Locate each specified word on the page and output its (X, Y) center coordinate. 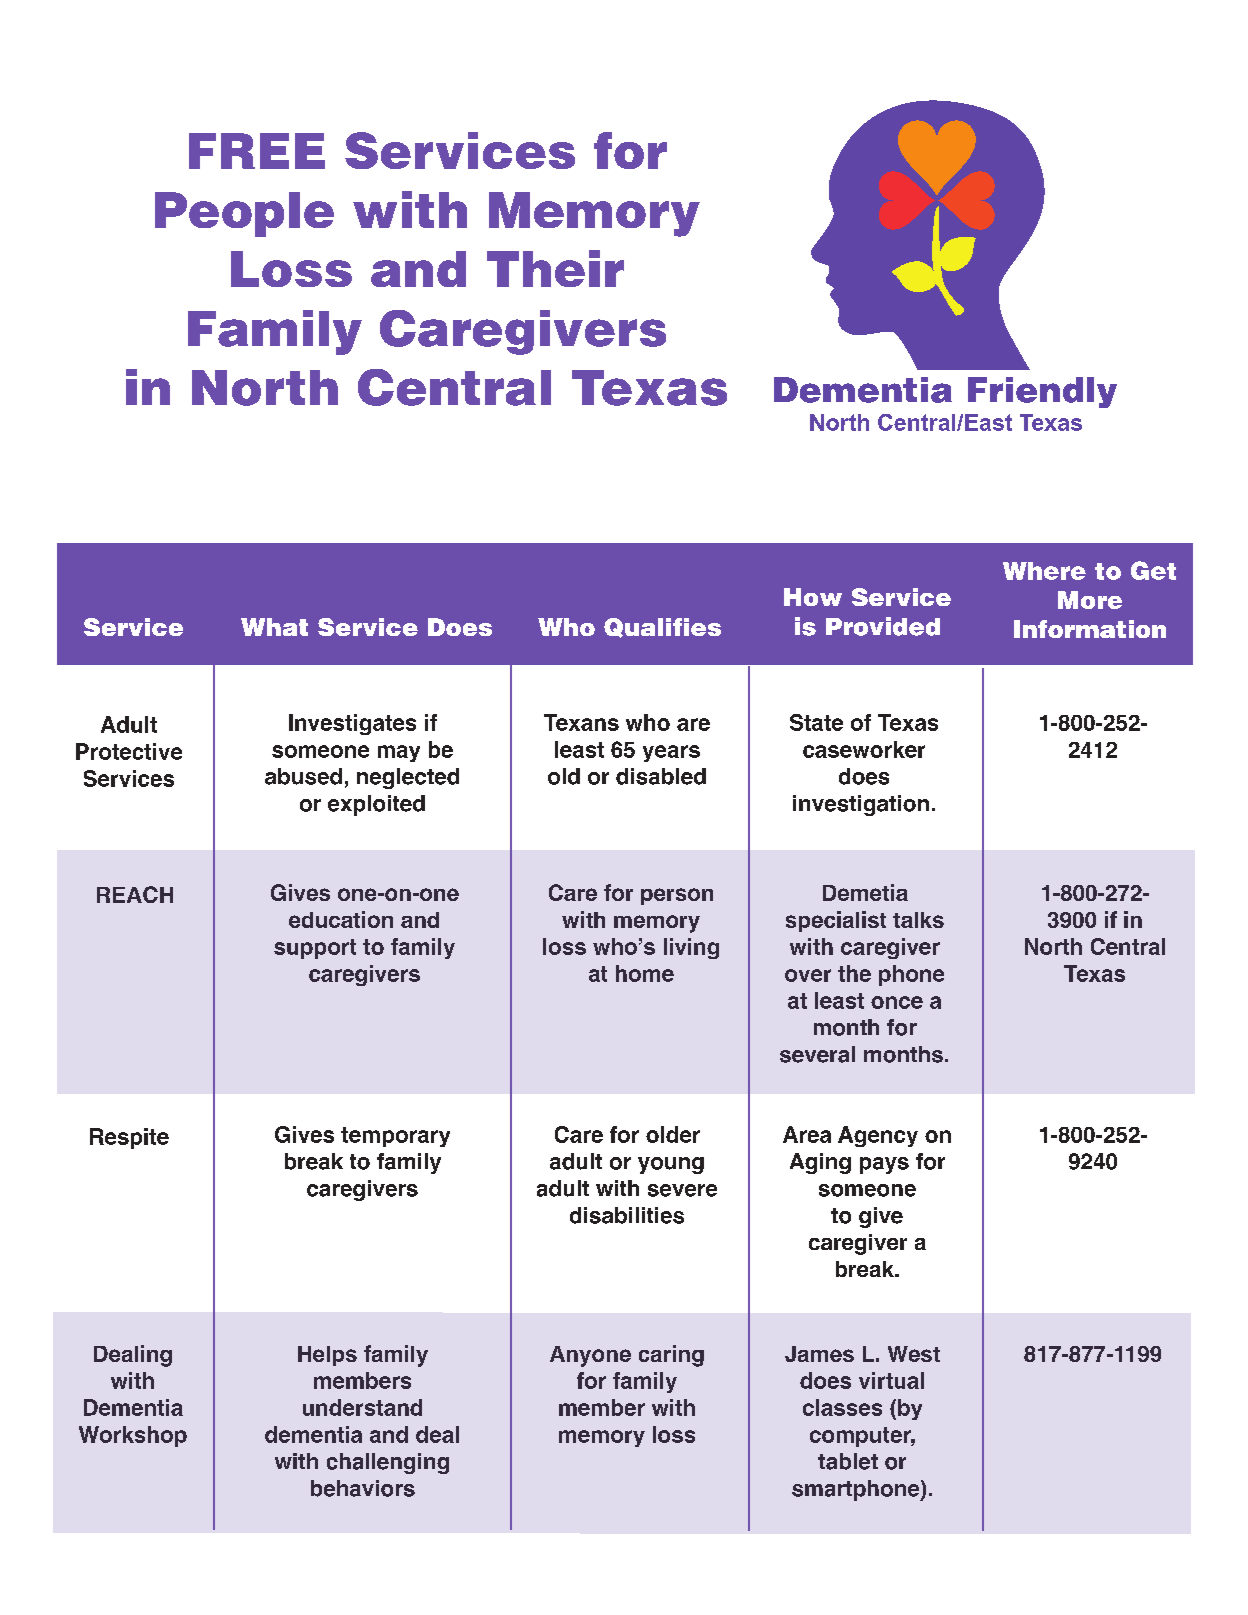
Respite (129, 1138)
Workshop (133, 1436)
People (244, 214)
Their (555, 268)
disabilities (627, 1215)
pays (884, 1165)
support (315, 949)
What (274, 627)
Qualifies (662, 628)
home (645, 973)
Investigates (352, 724)
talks (918, 920)
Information (1090, 629)
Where (1044, 571)
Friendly (1042, 392)
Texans (581, 722)
